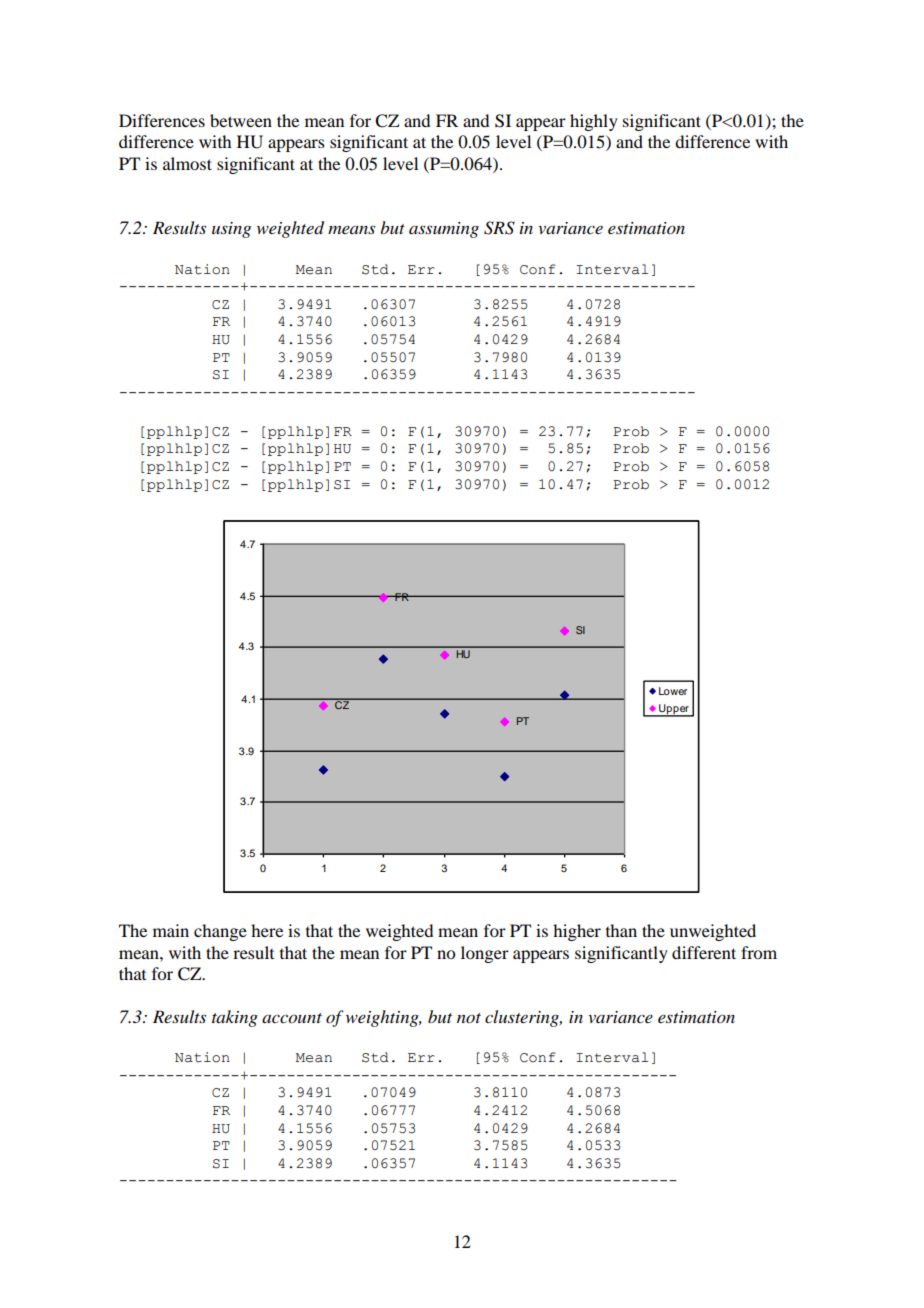 Image resolution: width=924 pixels, height=1308 pixels. What do you see at coordinates (594, 122) in the screenshot?
I see `highly` at bounding box center [594, 122].
